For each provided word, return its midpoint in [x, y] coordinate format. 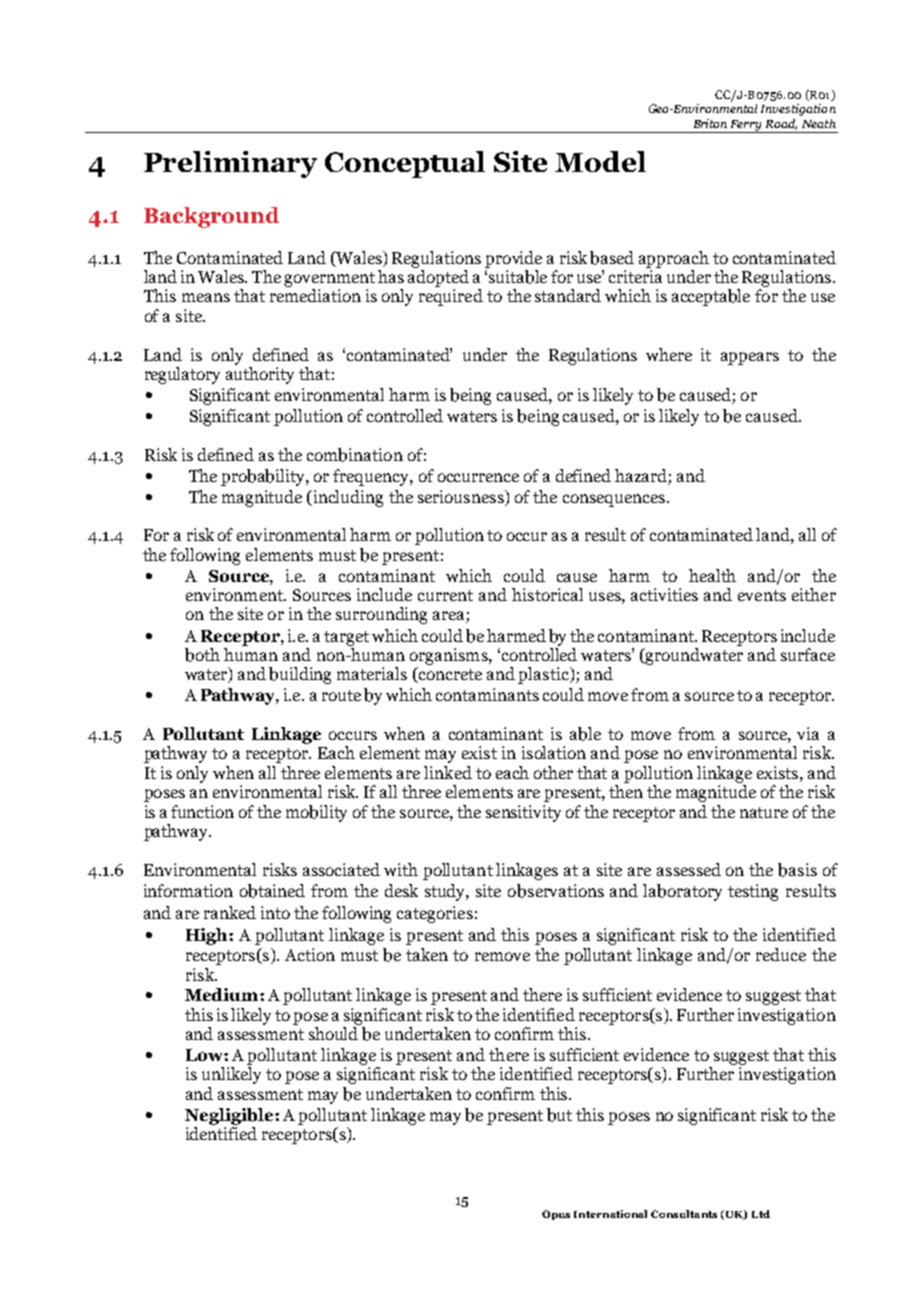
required [451, 297]
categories [435, 914]
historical [547, 594]
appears [750, 358]
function [202, 811]
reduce [781, 954]
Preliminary [230, 164]
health [712, 575]
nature [764, 812]
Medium [223, 994]
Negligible [230, 1116]
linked [448, 772]
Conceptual [405, 164]
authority [260, 374]
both [202, 655]
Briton [710, 123]
